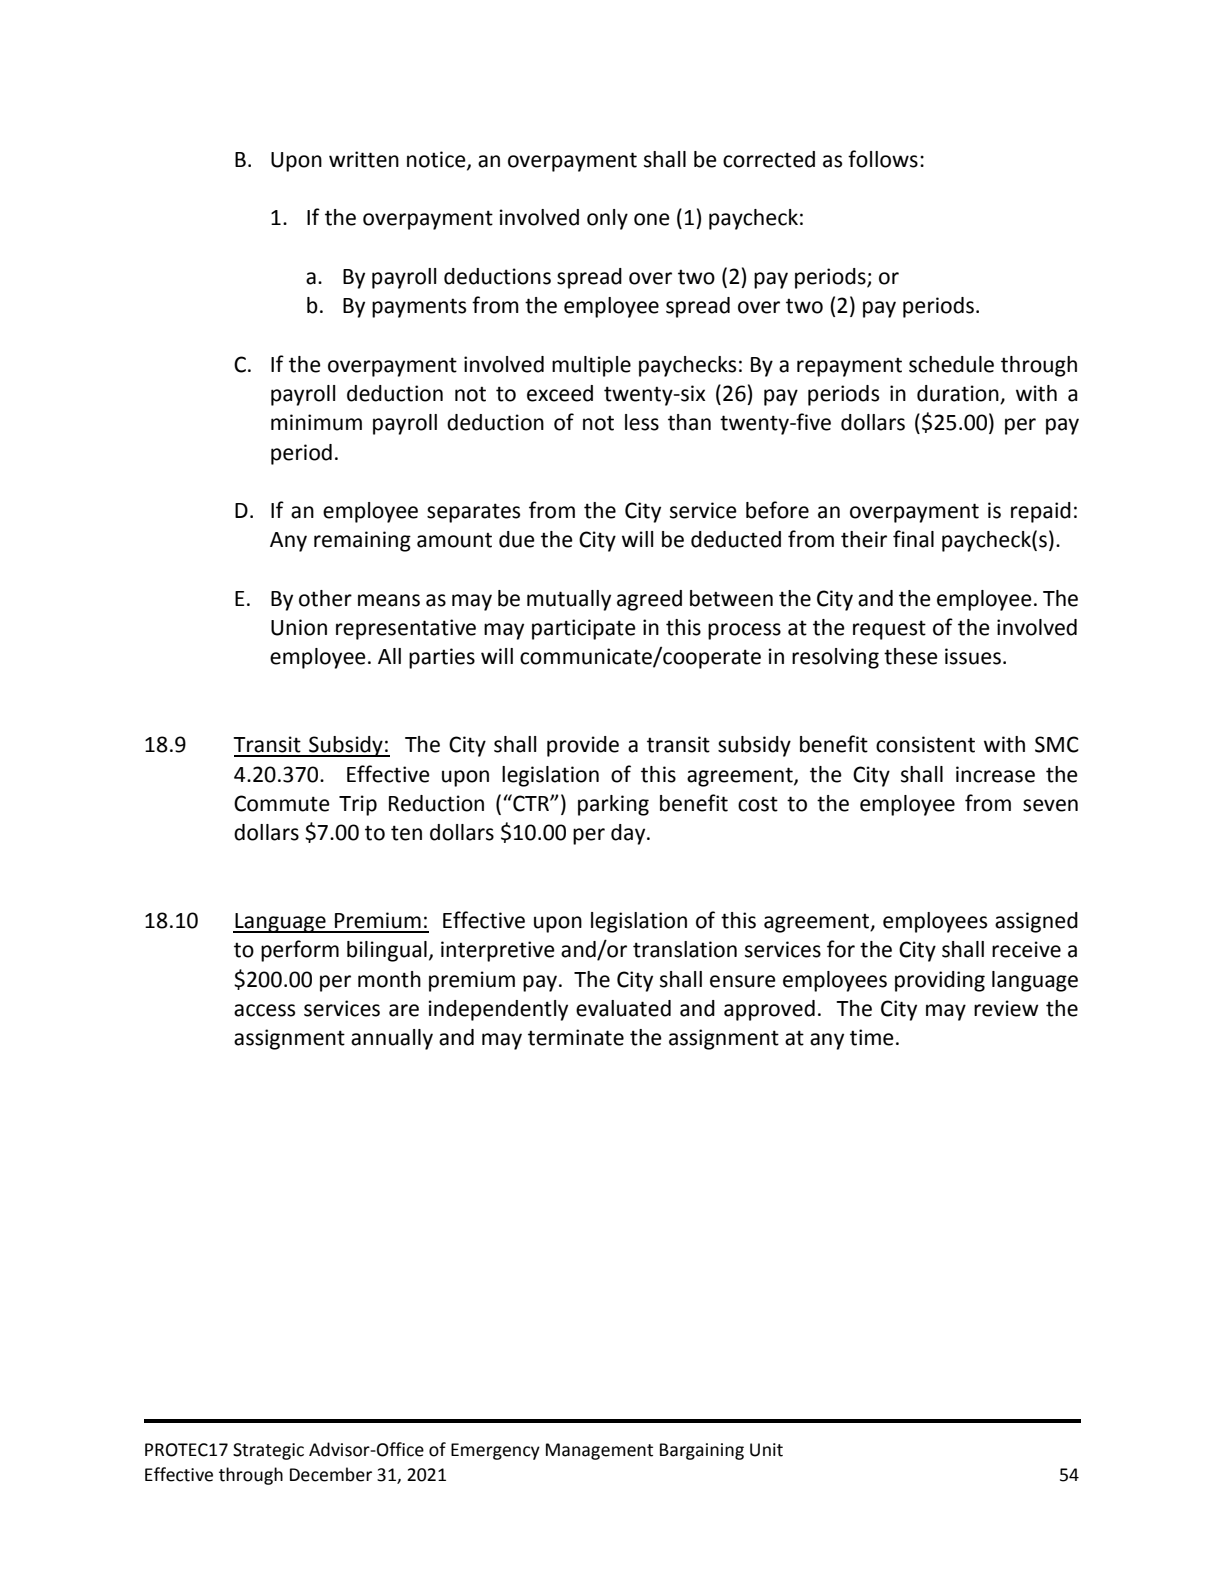 Image resolution: width=1223 pixels, height=1583 pixels. I want to click on follows, so click(883, 159).
